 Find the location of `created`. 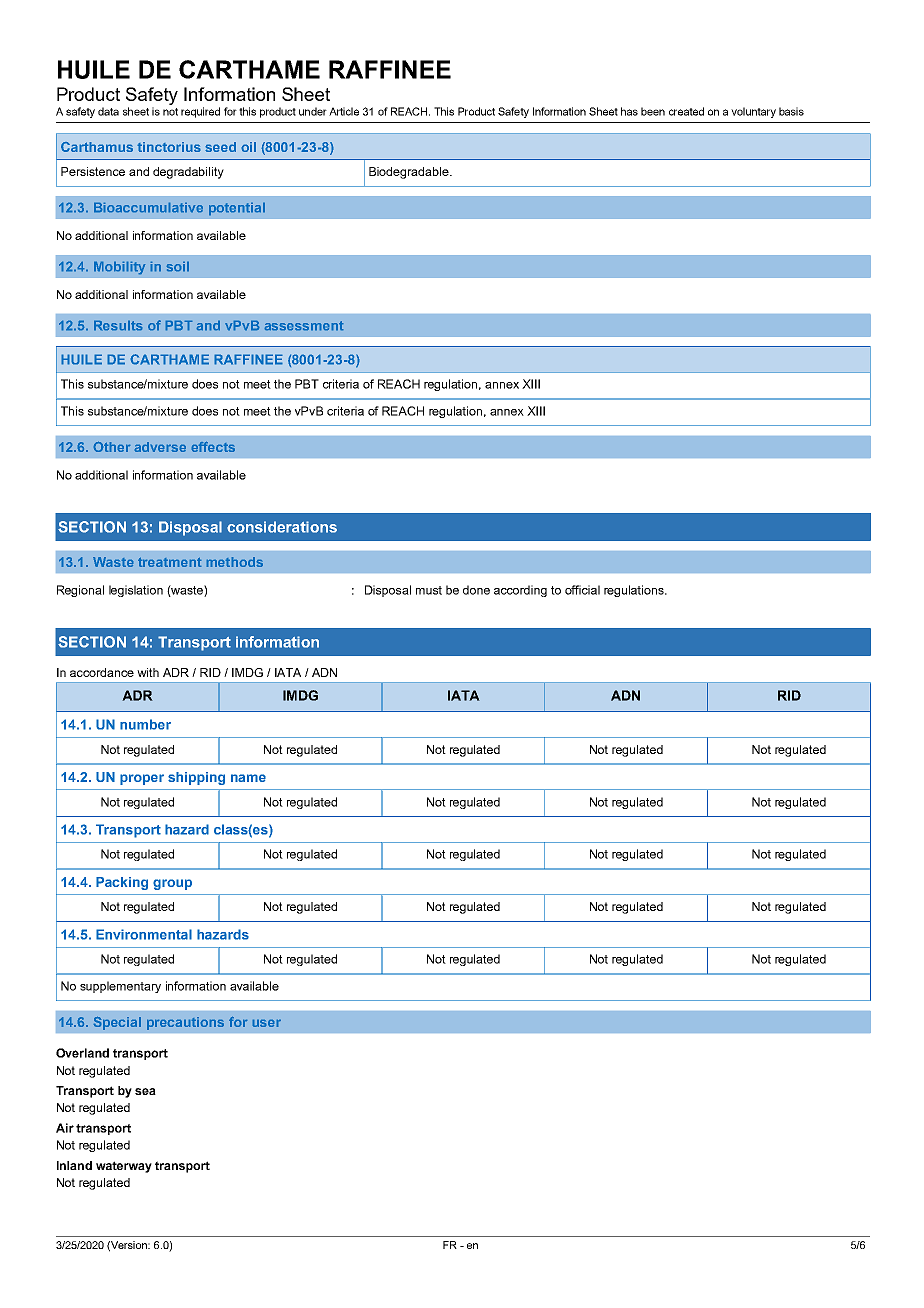

created is located at coordinates (686, 111).
